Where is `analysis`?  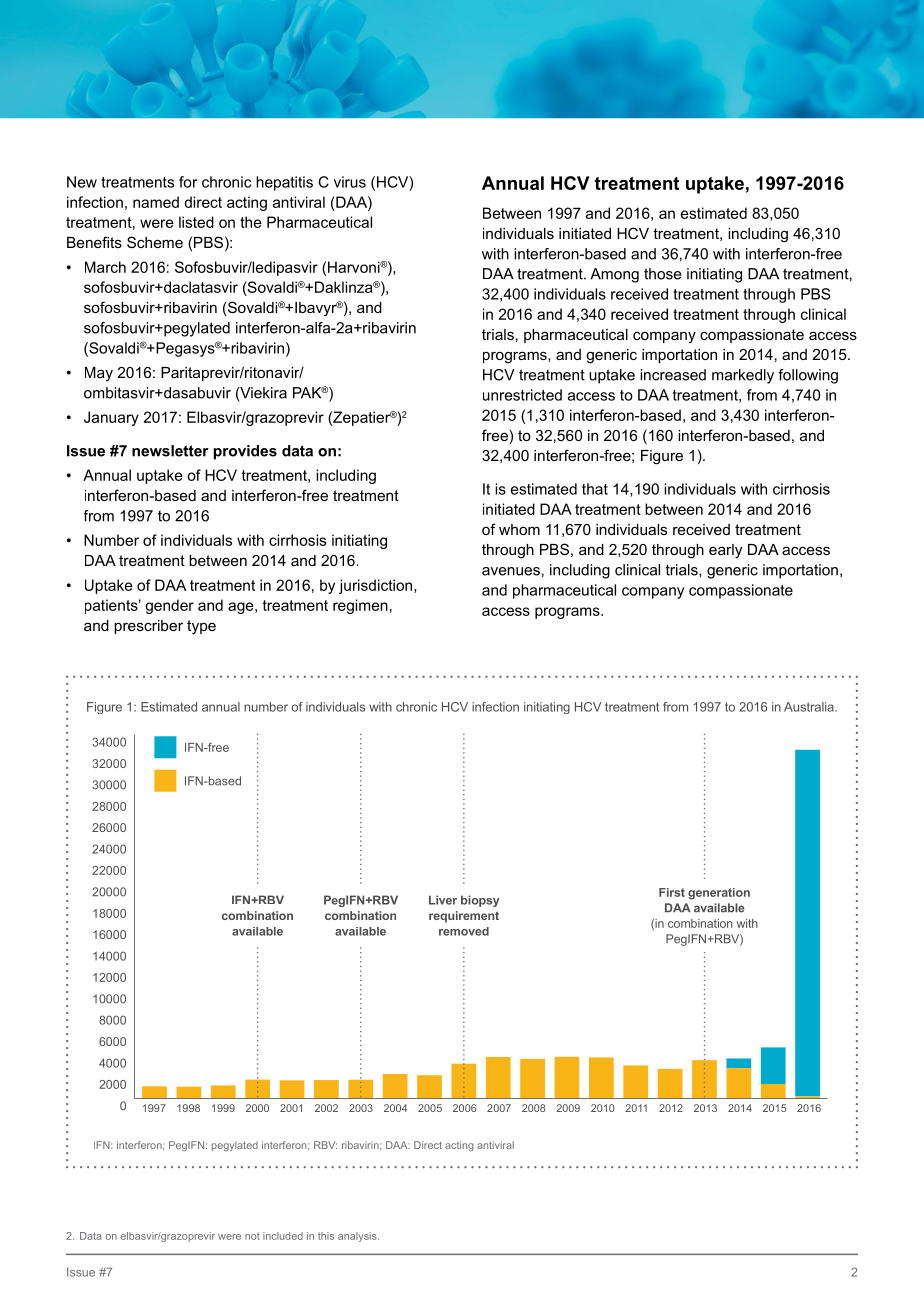 analysis is located at coordinates (358, 1237).
